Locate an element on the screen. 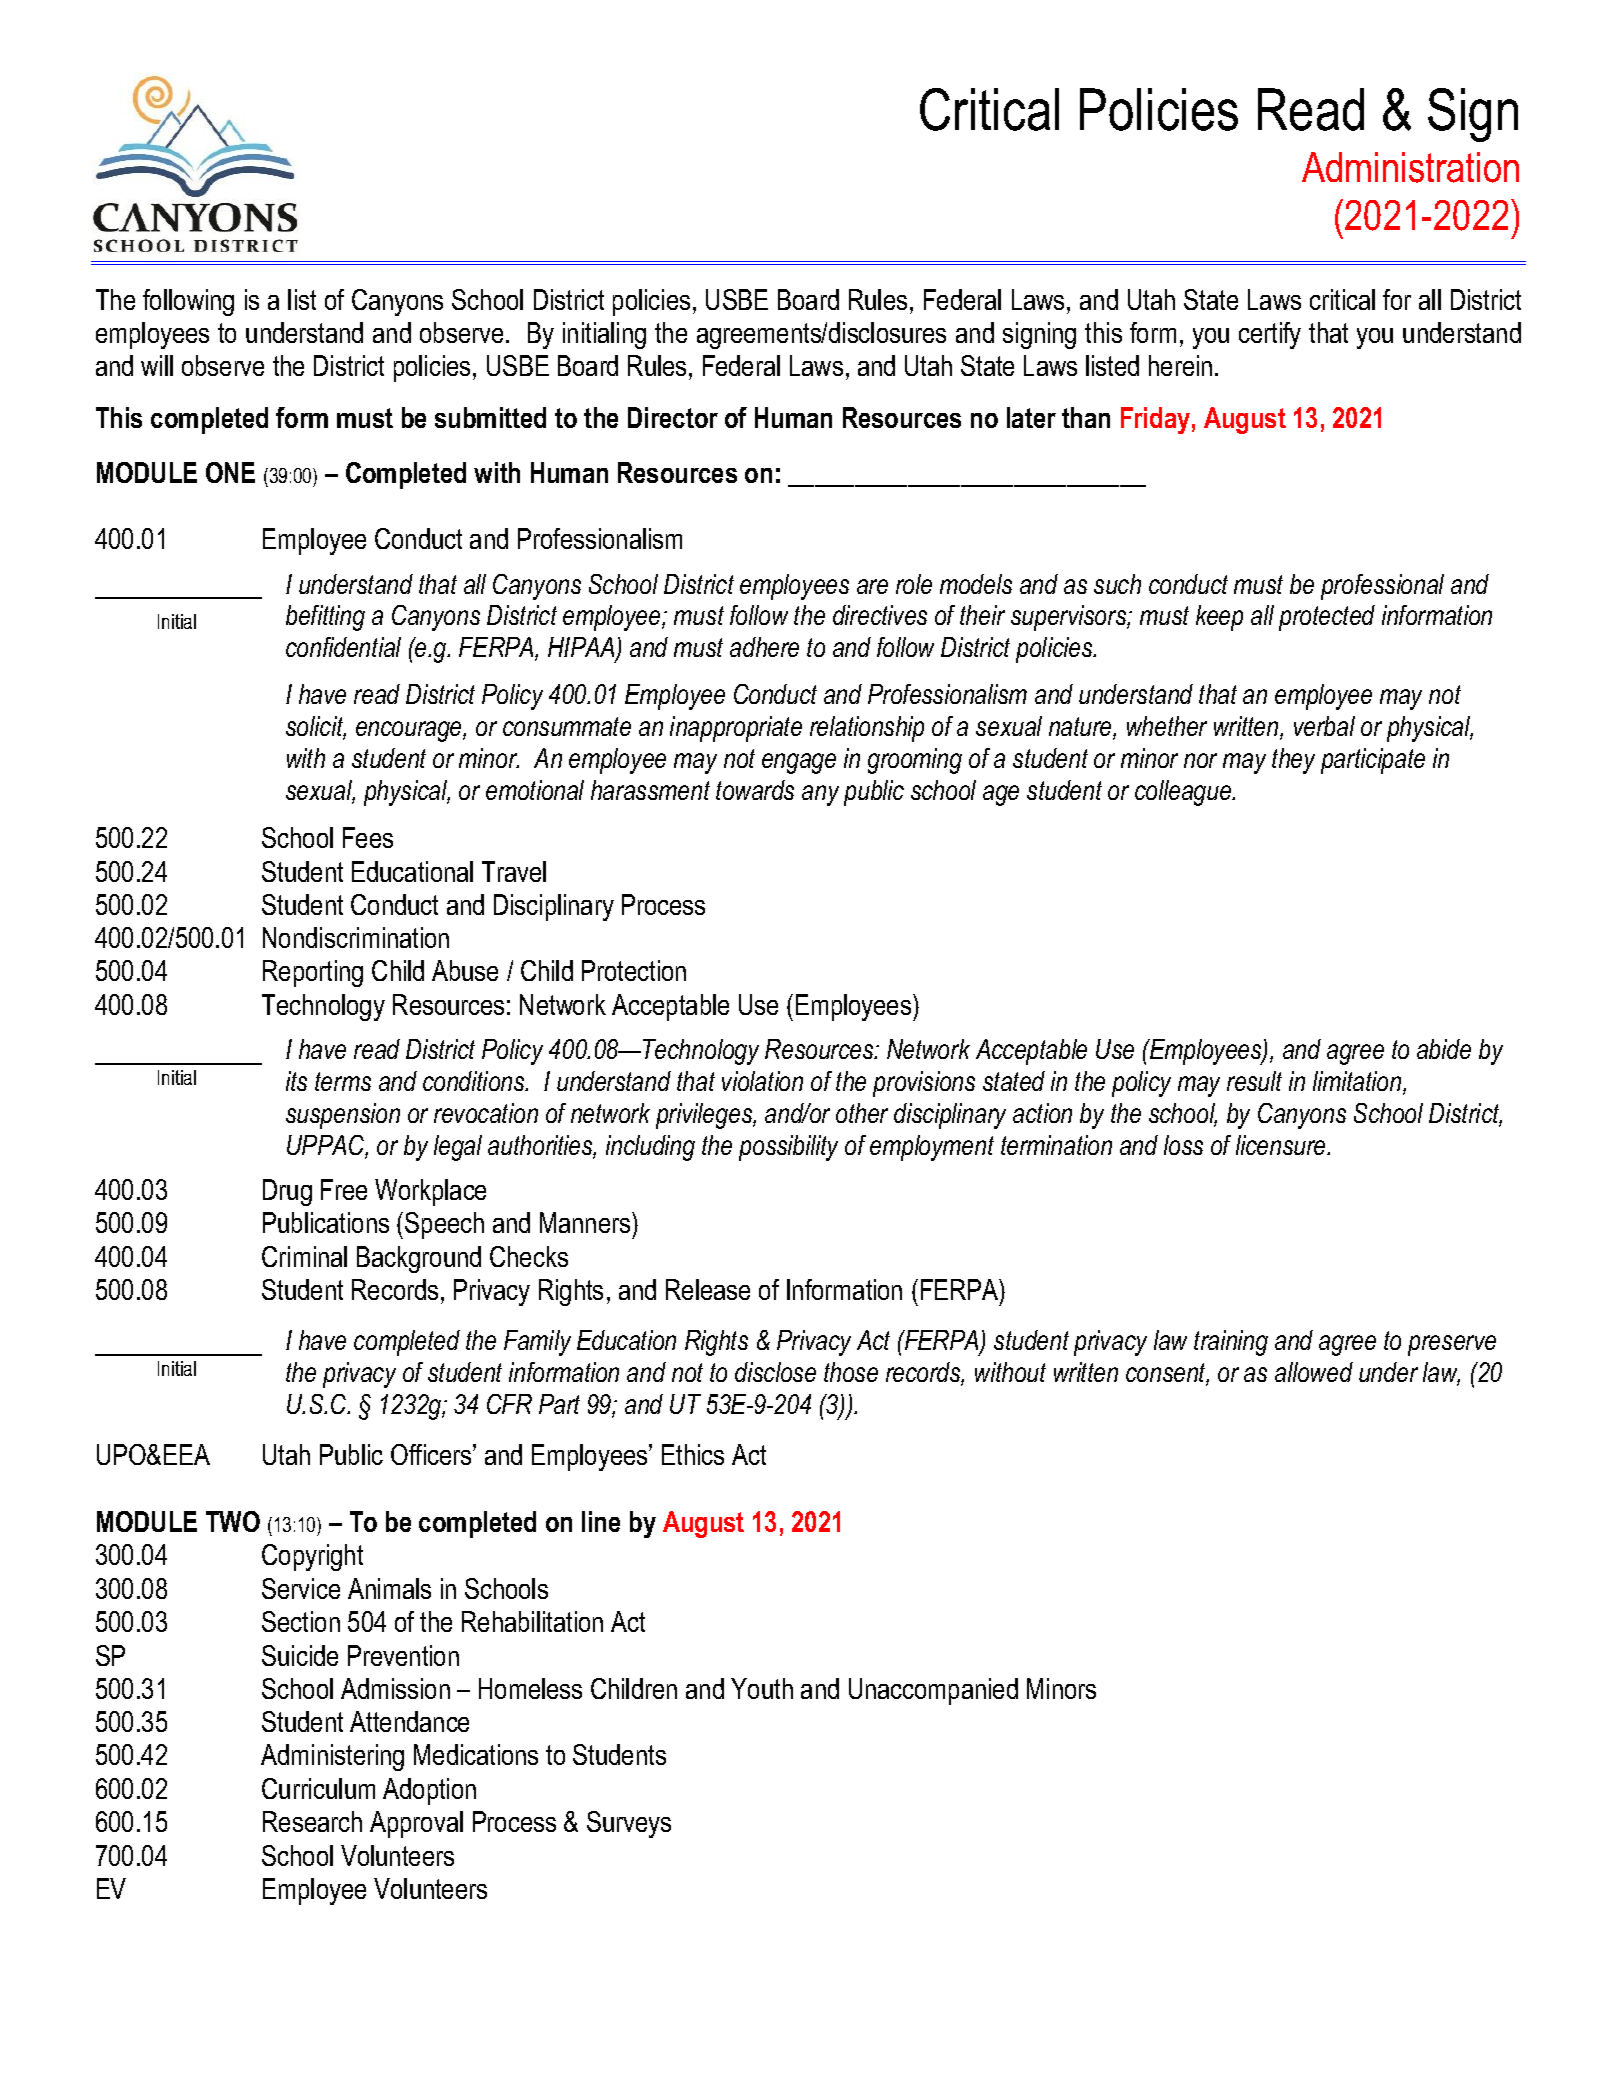  Director is located at coordinates (673, 417).
